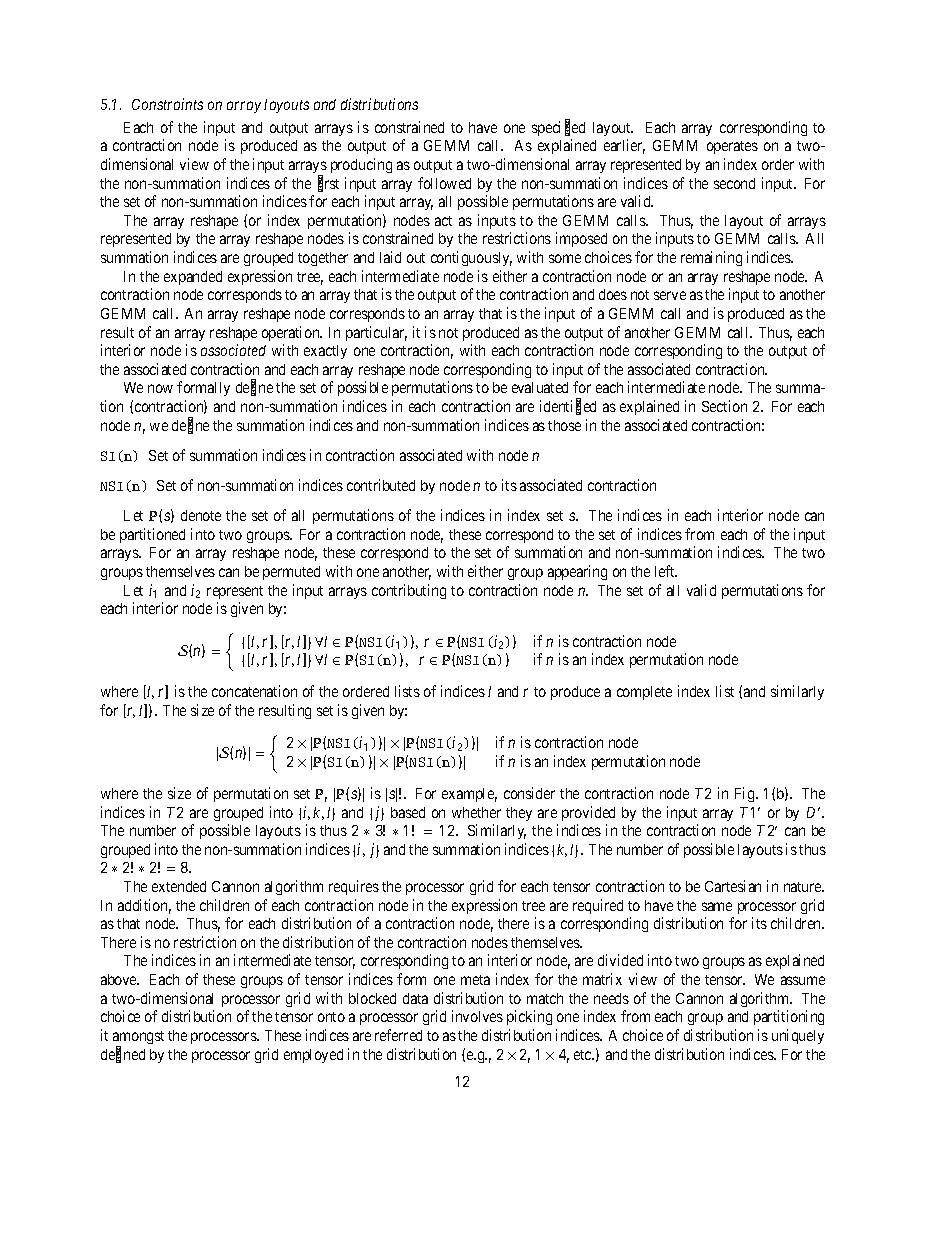 The width and height of the screenshot is (952, 1233). I want to click on contributed, so click(381, 485).
